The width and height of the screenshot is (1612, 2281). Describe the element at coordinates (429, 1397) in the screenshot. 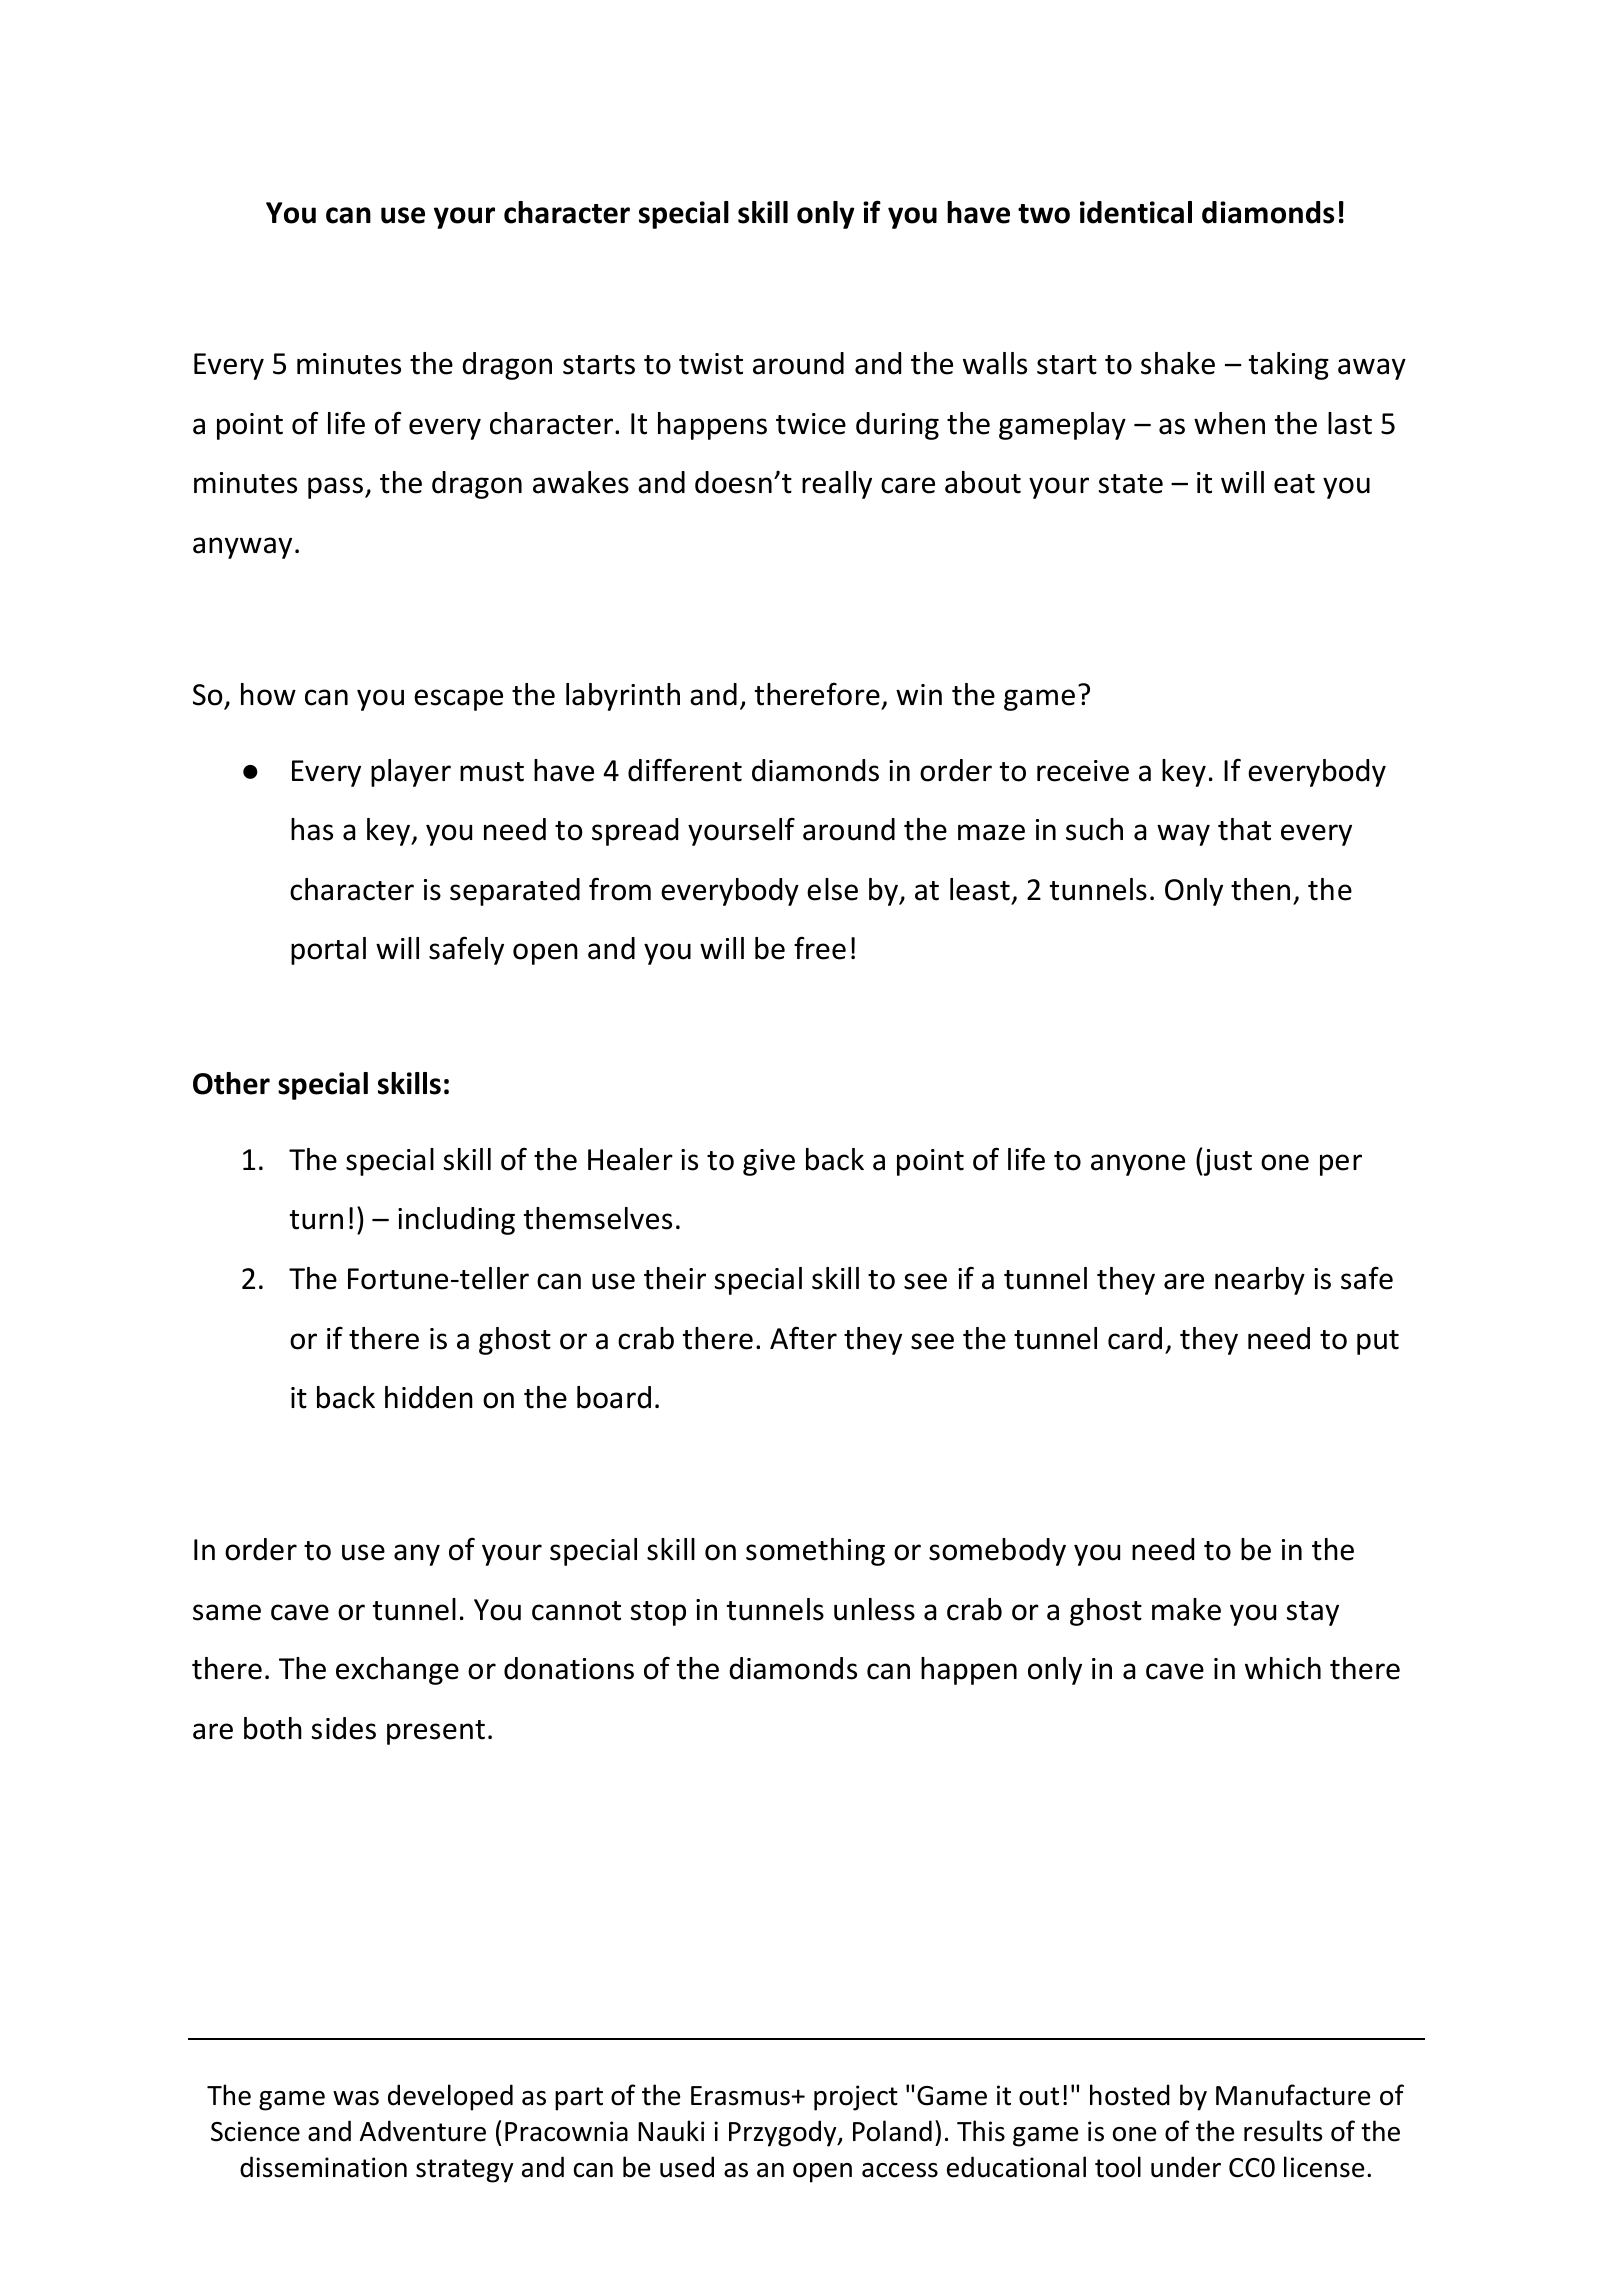

I see `hidden` at that location.
